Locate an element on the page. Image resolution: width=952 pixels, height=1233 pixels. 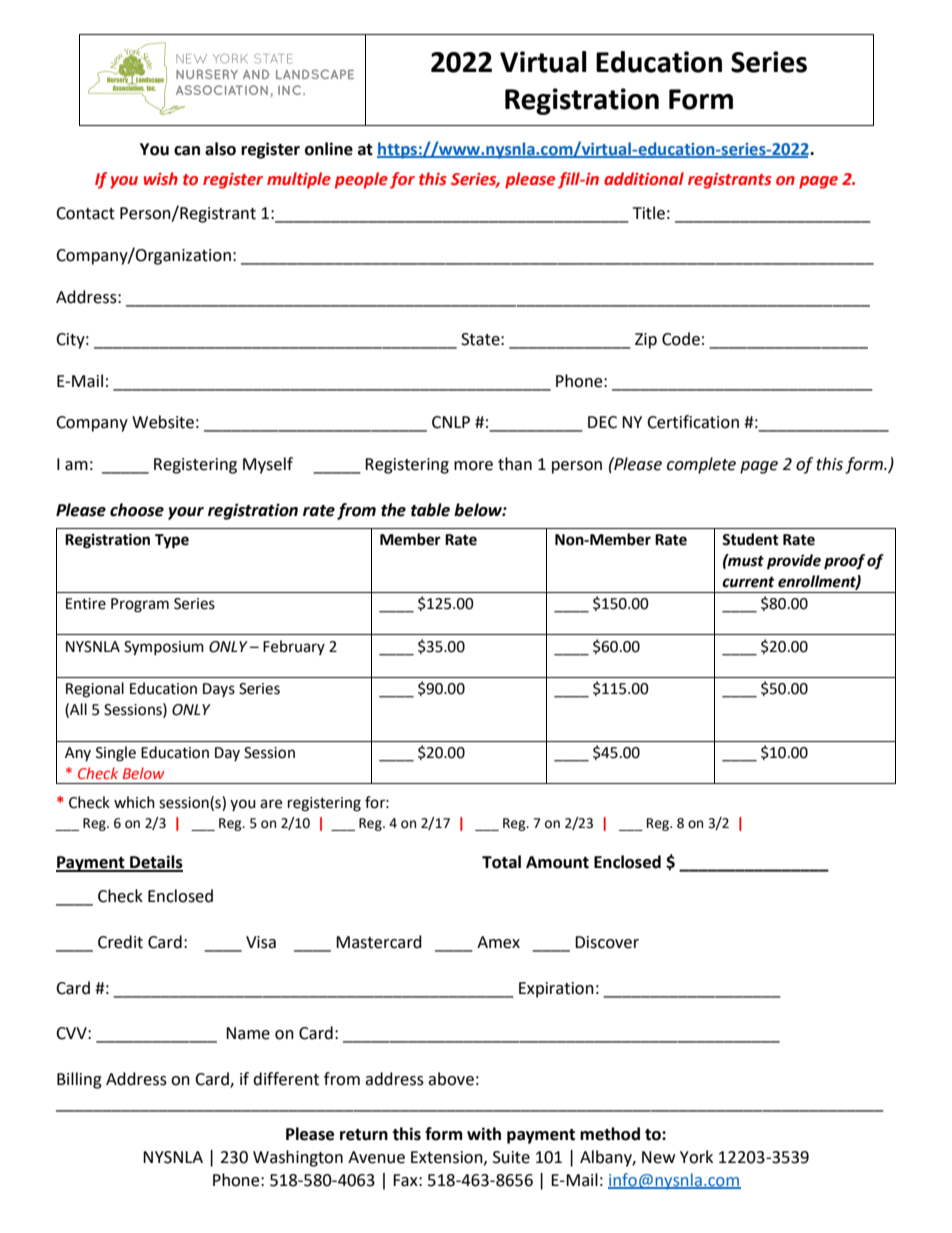
wish is located at coordinates (161, 179).
